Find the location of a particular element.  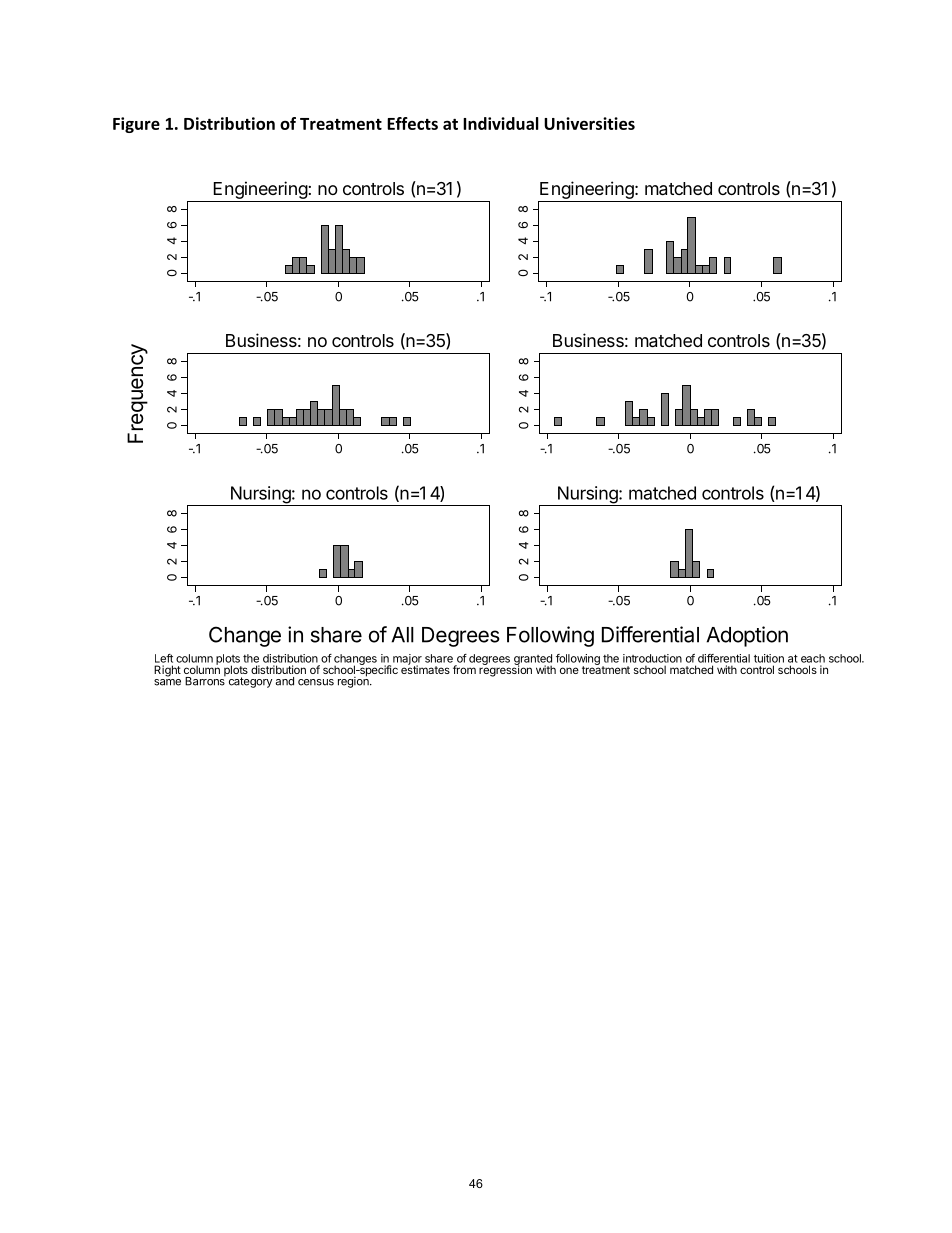

from is located at coordinates (464, 669).
